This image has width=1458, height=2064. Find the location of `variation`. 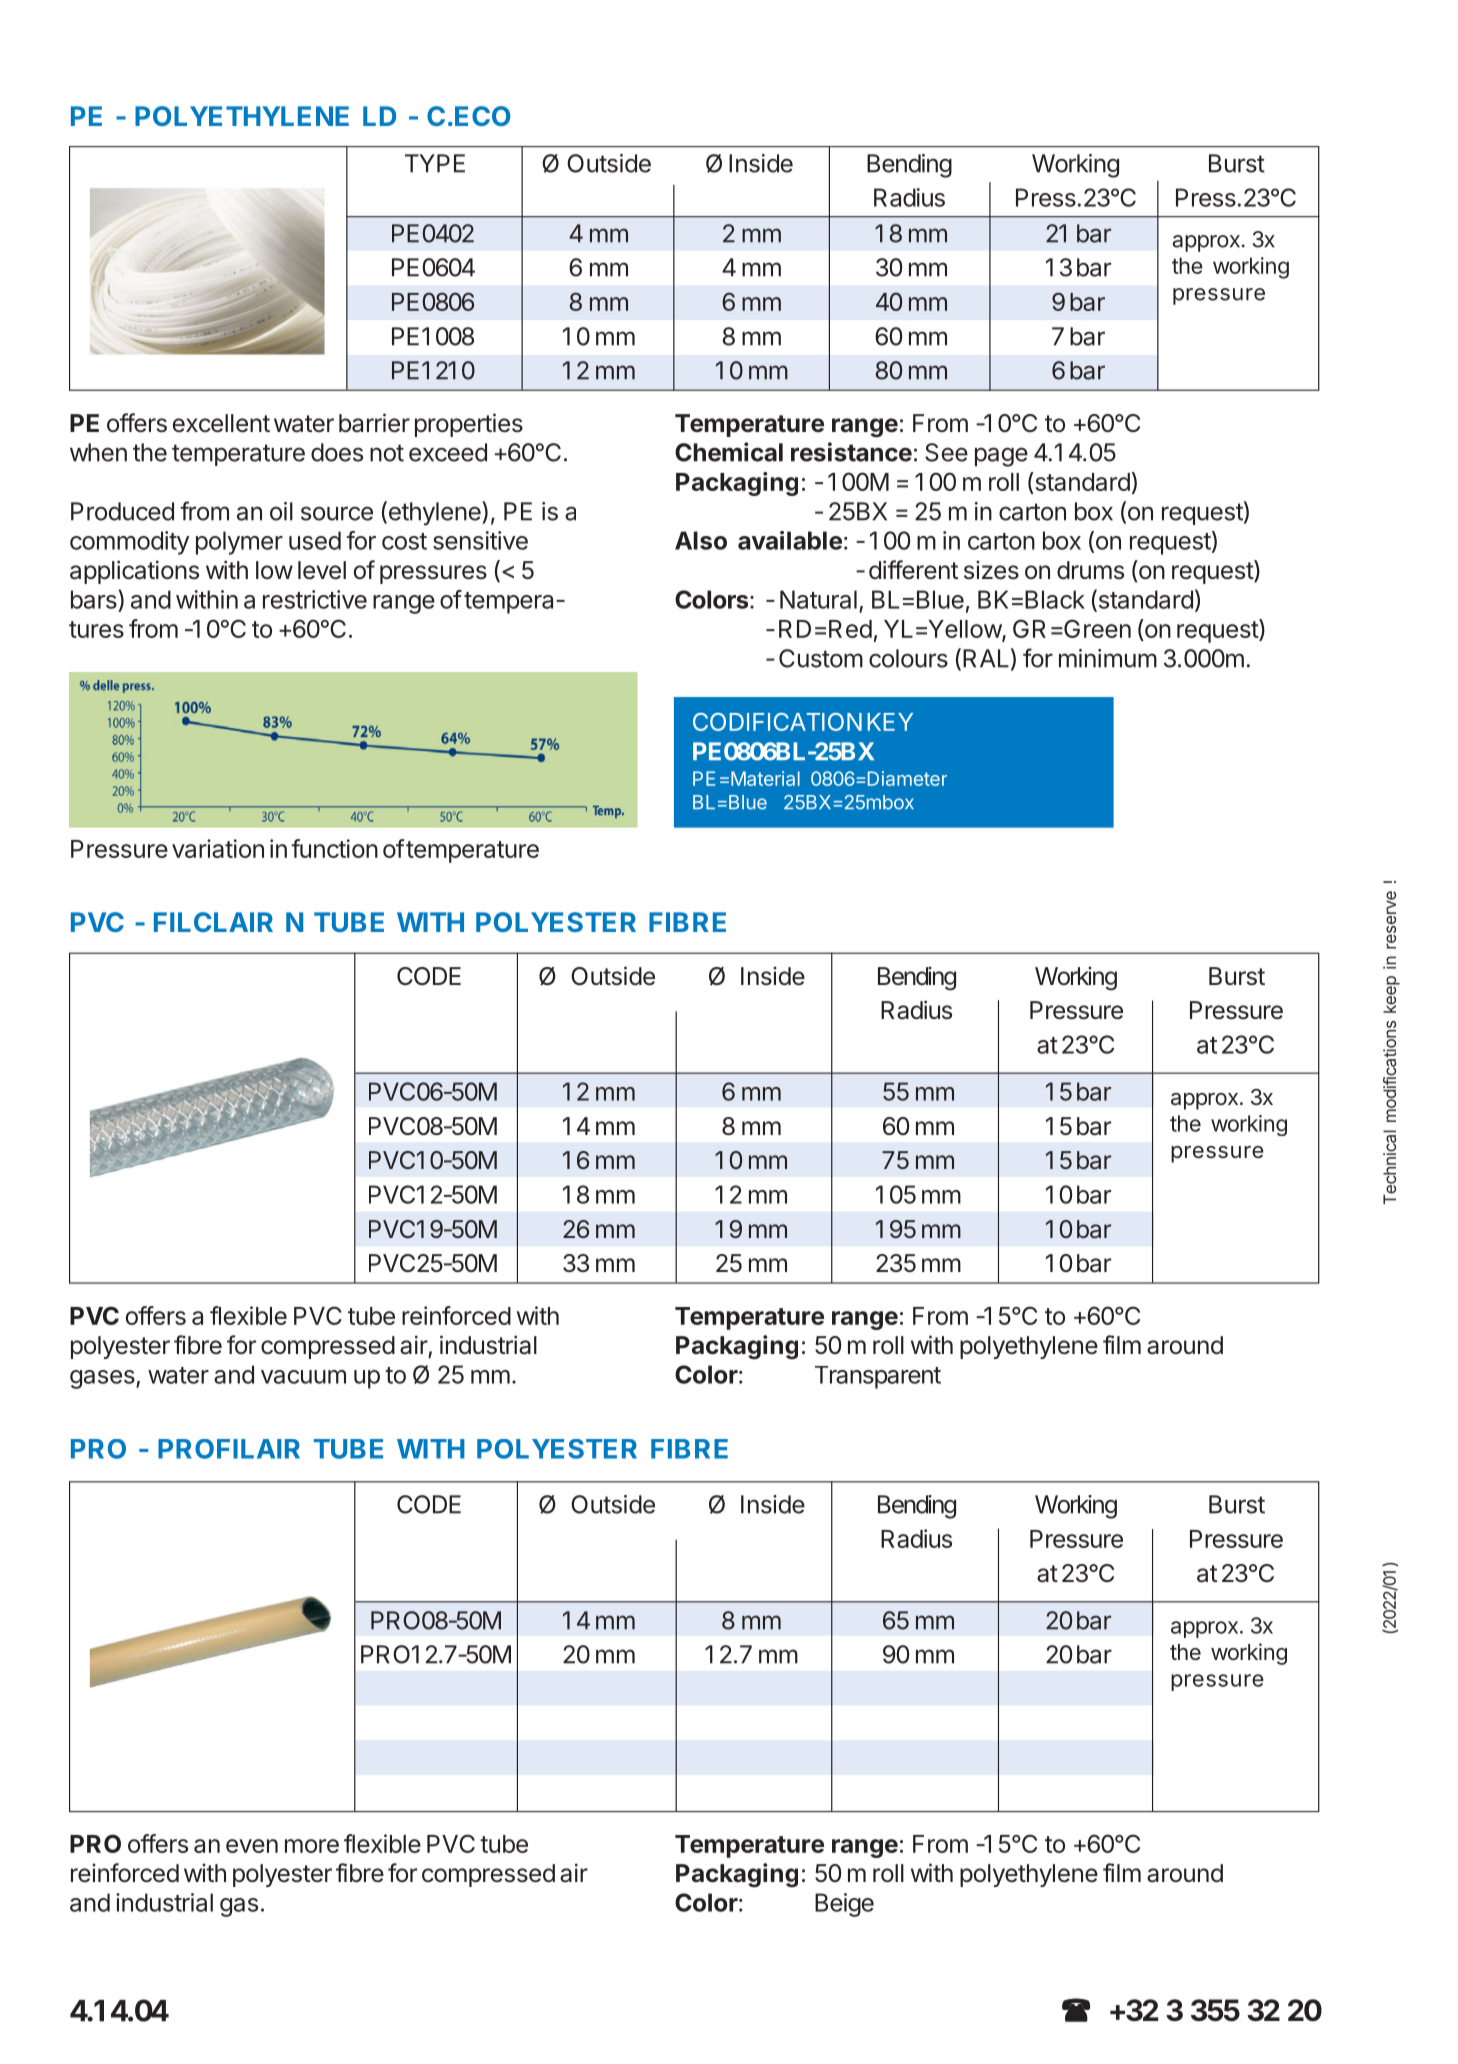

variation is located at coordinates (218, 848).
